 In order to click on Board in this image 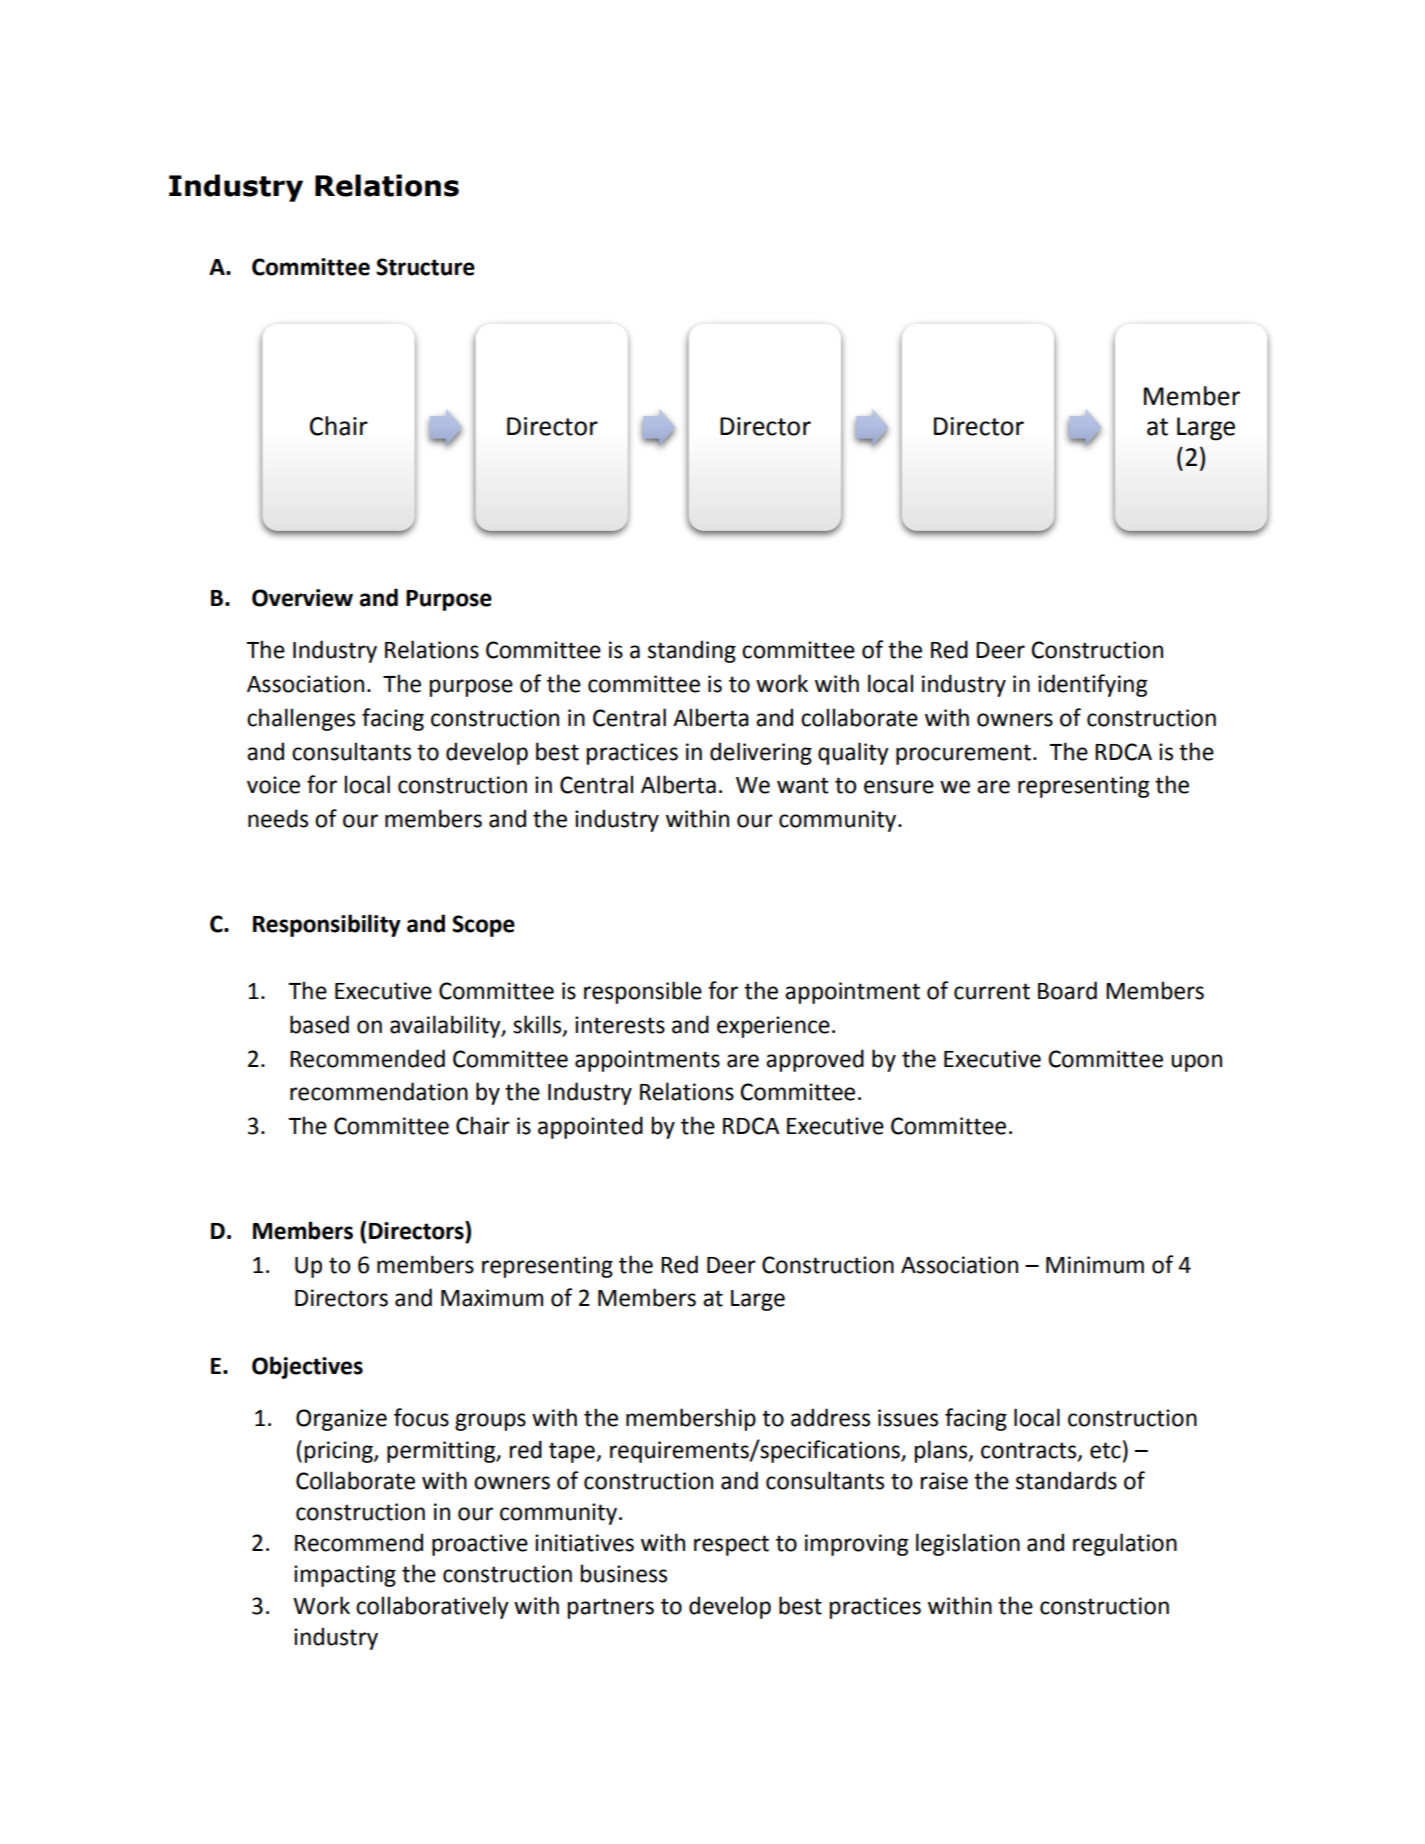, I will do `click(1067, 990)`.
